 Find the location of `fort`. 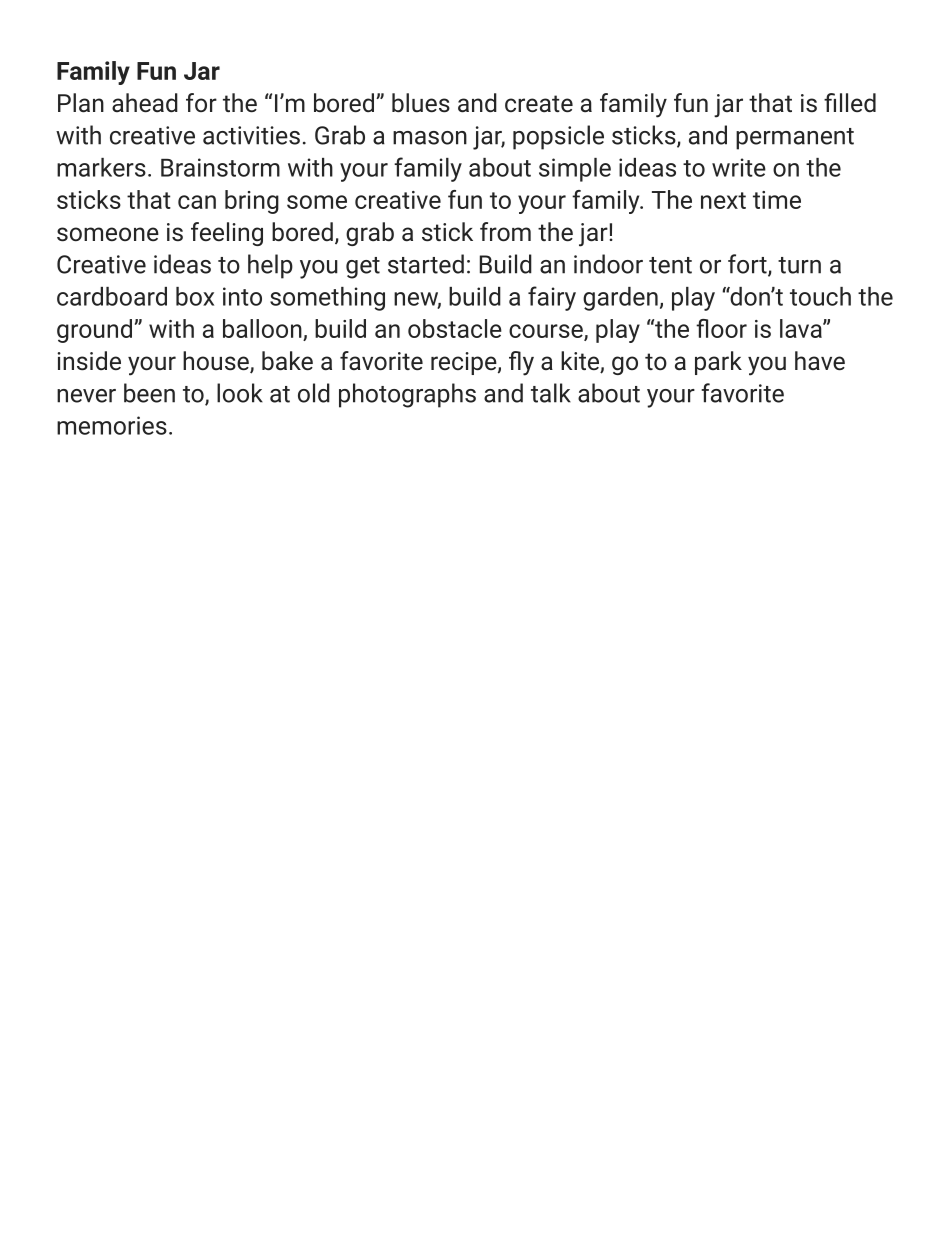

fort is located at coordinates (748, 265).
